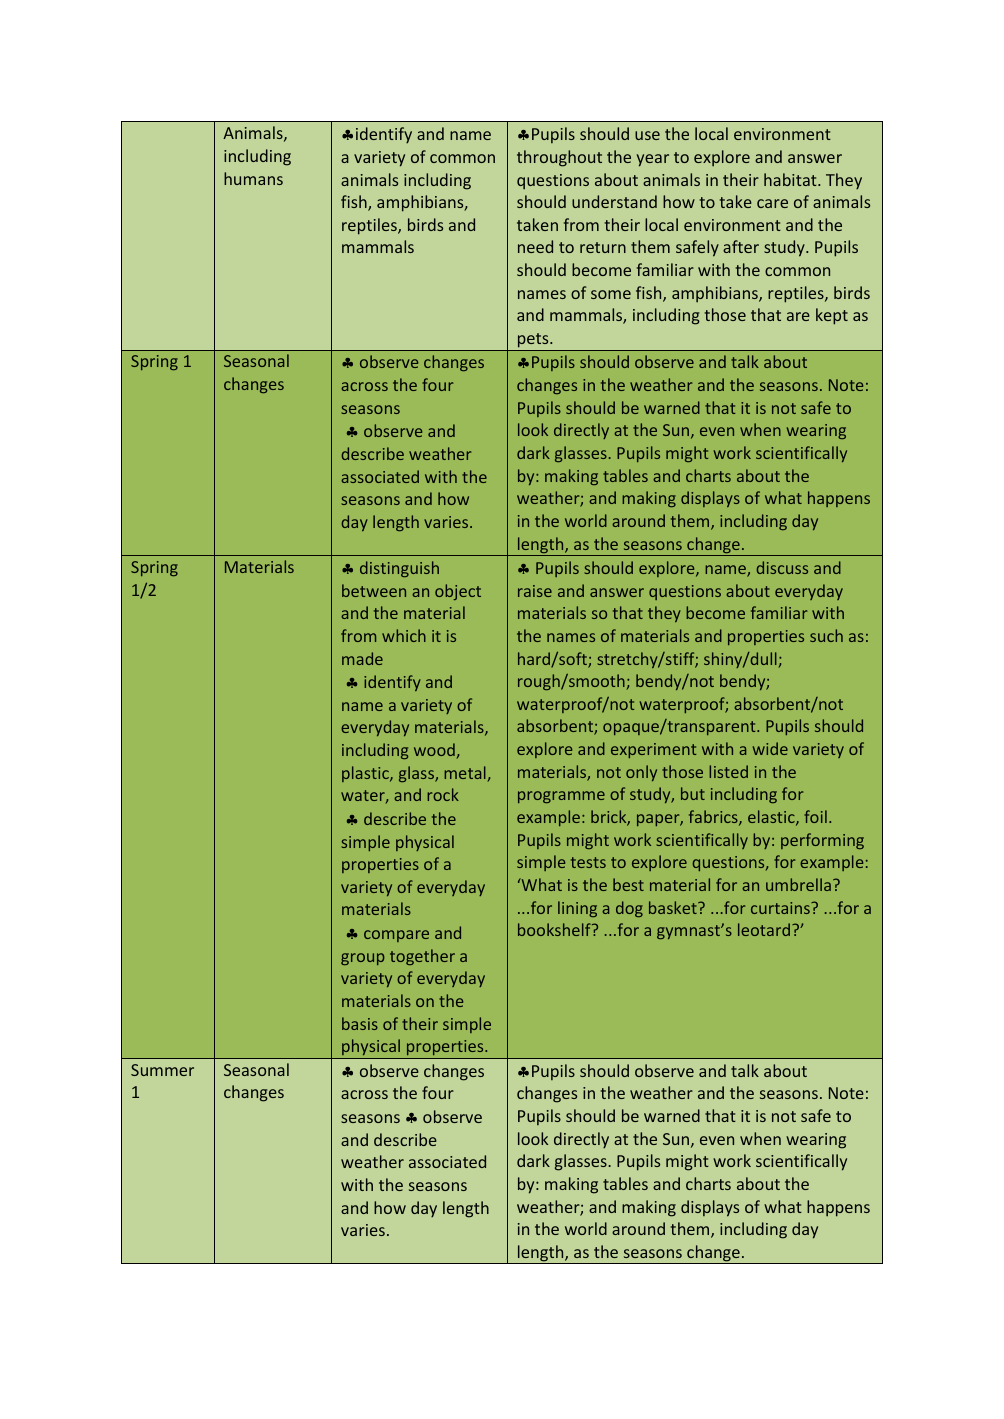 The height and width of the image is (1419, 1004). I want to click on leotard, so click(764, 929).
